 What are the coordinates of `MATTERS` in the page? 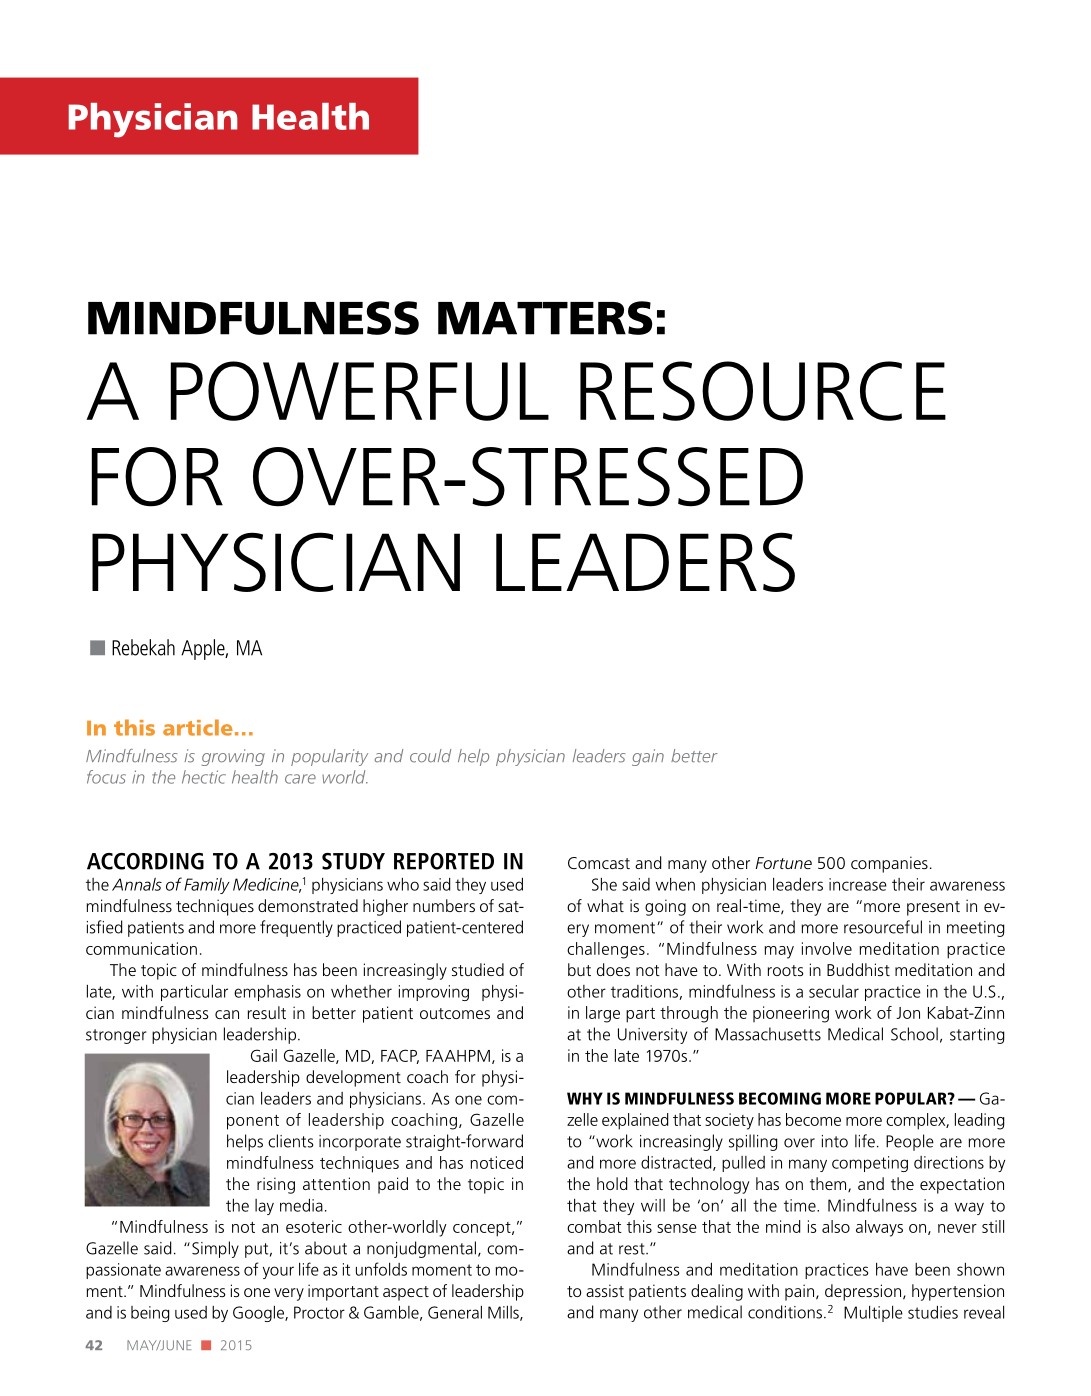 It's located at (545, 318).
